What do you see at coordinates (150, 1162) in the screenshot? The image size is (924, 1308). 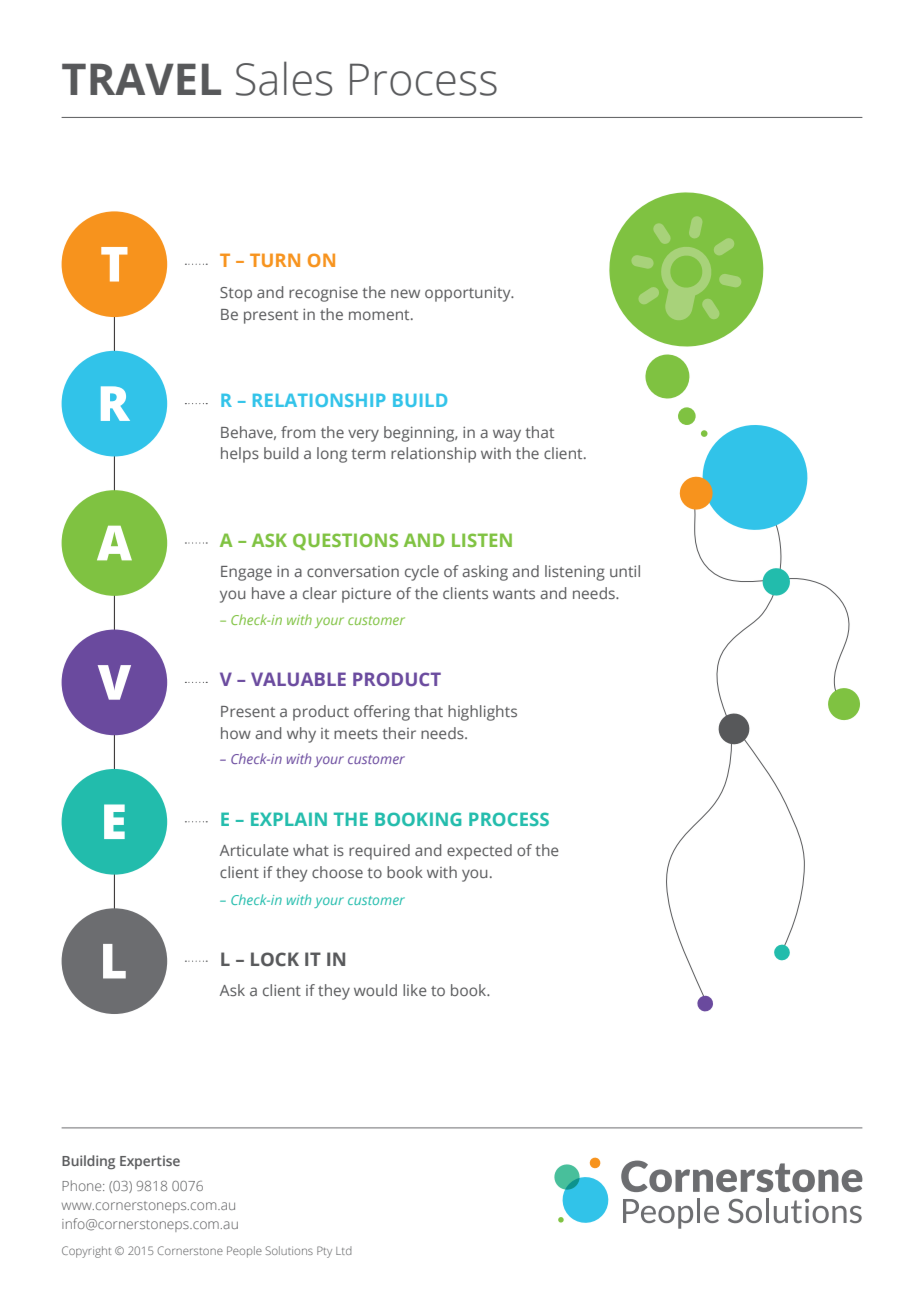 I see `Expertise` at bounding box center [150, 1162].
